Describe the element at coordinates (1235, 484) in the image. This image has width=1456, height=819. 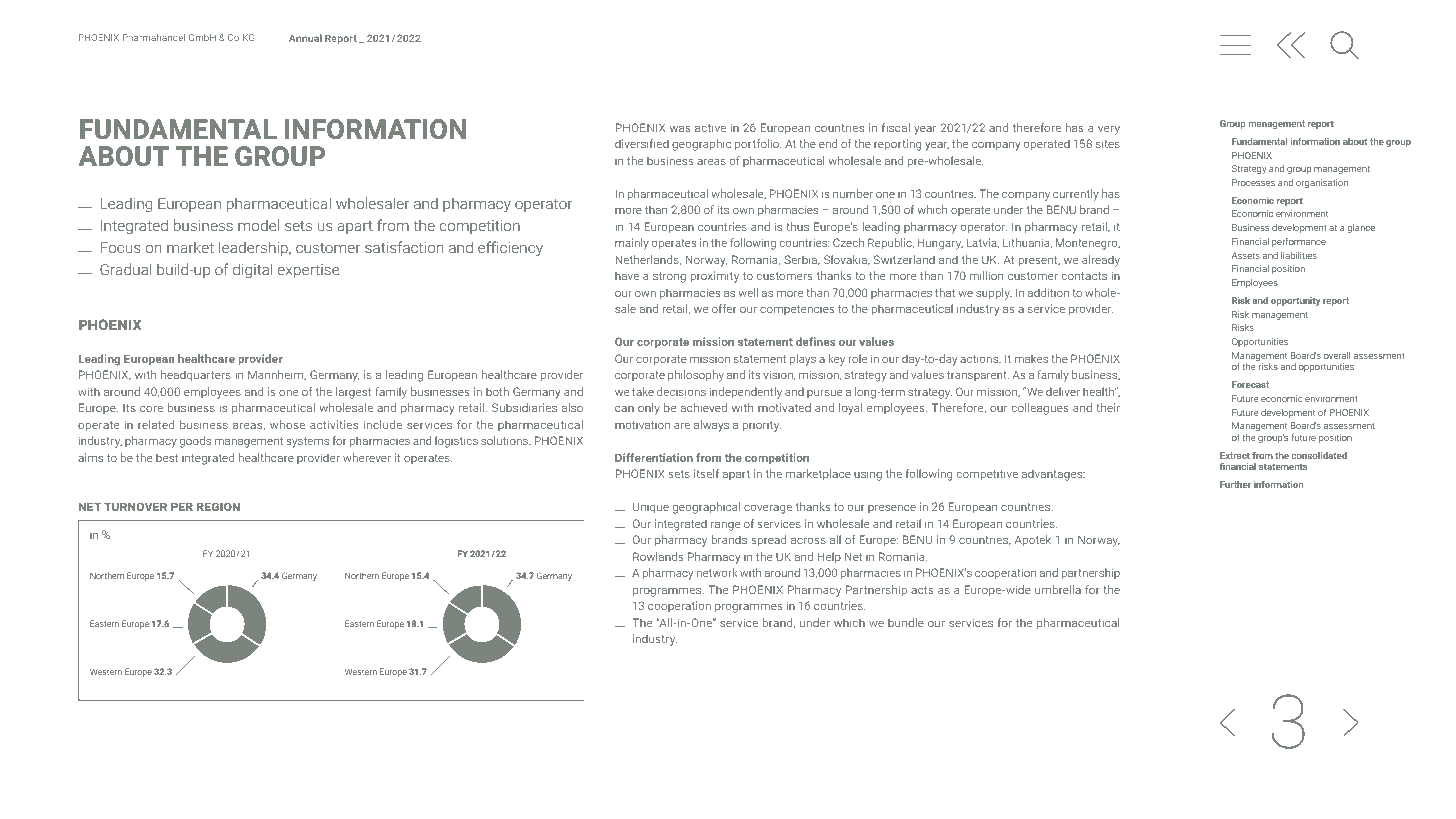
I see `Further` at that location.
